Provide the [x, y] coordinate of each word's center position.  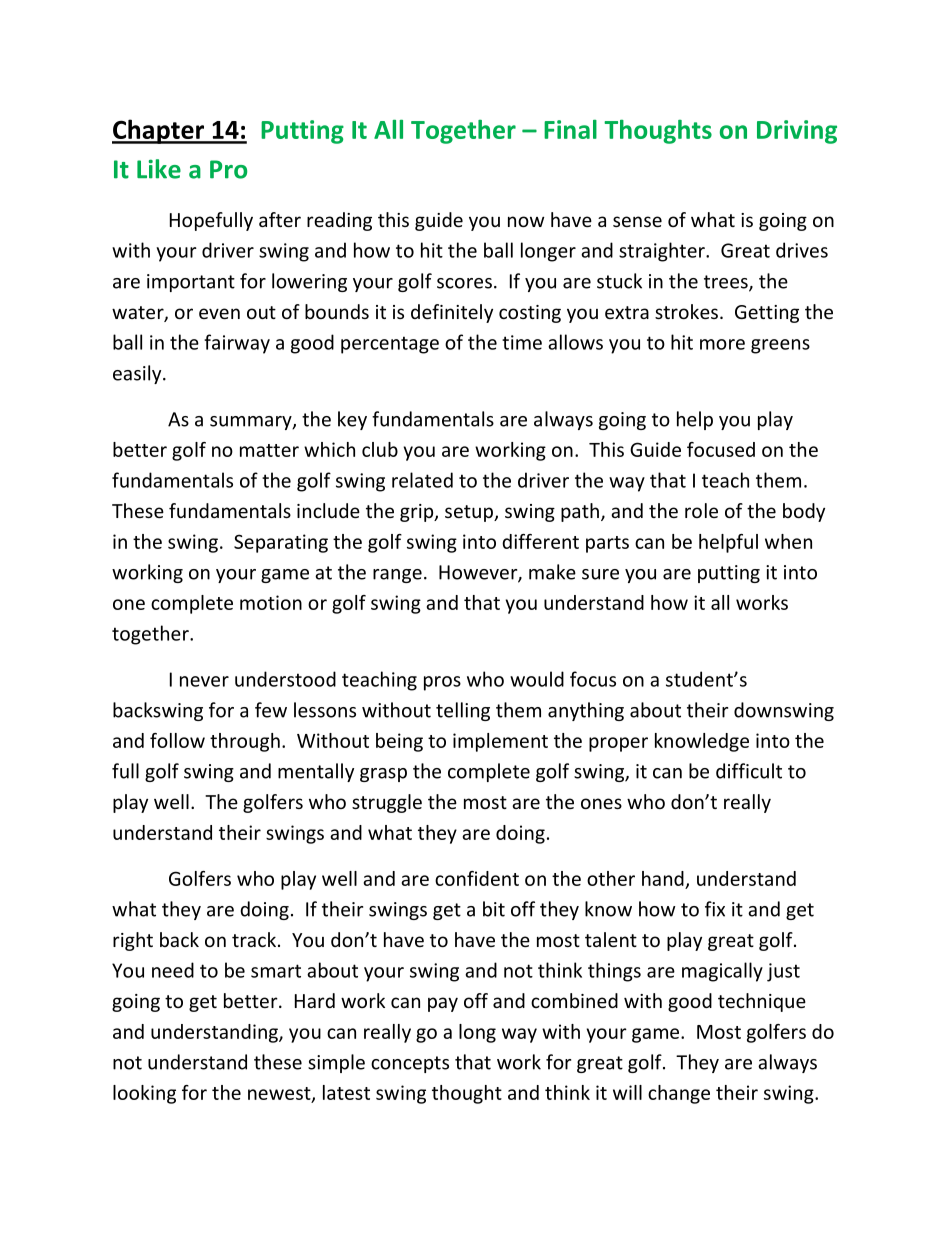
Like [159, 169]
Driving [797, 132]
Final [570, 129]
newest [280, 1094]
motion [271, 602]
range [397, 576]
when [788, 541]
